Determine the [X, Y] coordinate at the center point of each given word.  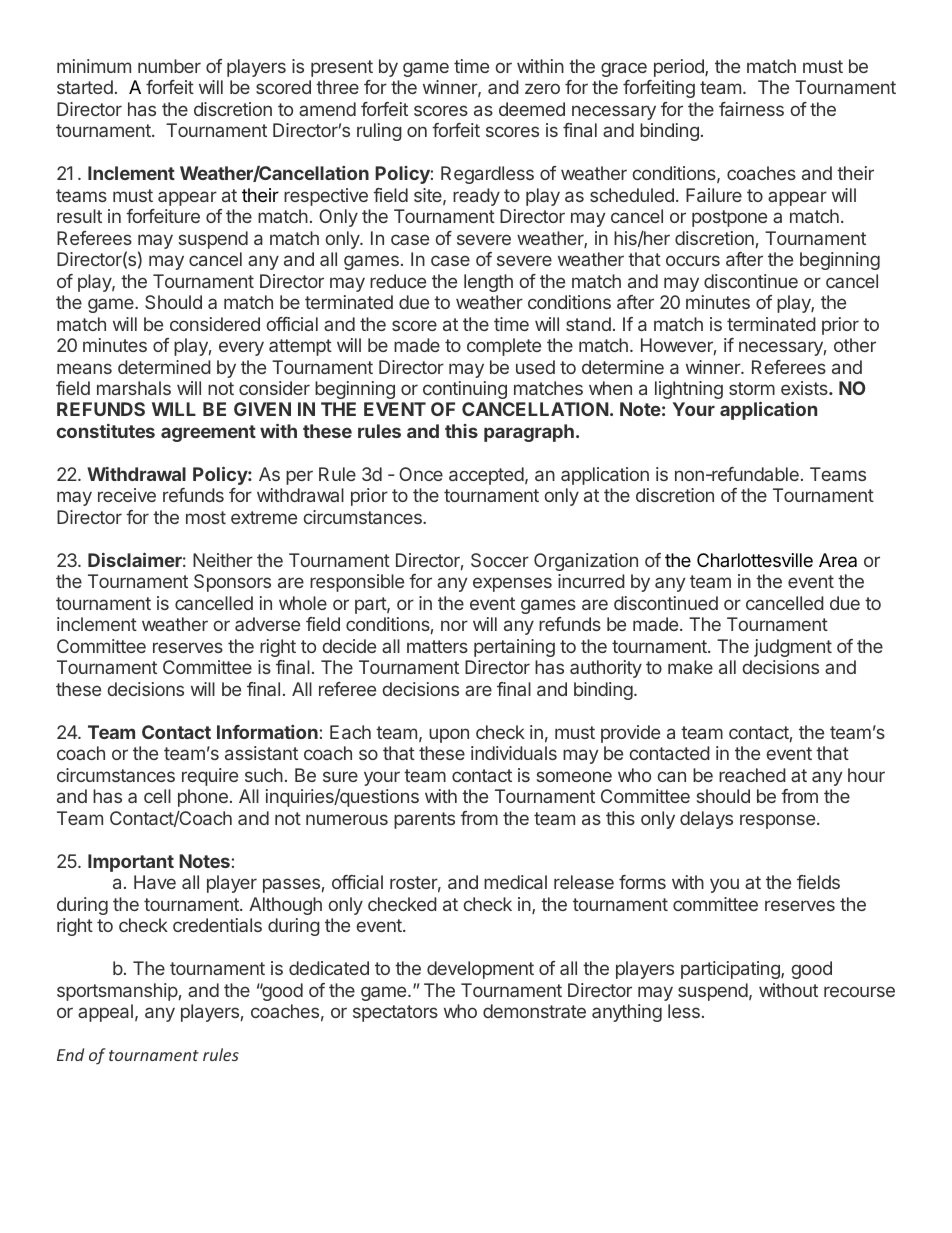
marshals [134, 388]
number [169, 66]
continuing [465, 390]
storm [752, 388]
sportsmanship [117, 992]
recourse [859, 991]
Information [267, 732]
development [480, 970]
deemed [532, 109]
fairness [751, 109]
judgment [793, 648]
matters [437, 646]
